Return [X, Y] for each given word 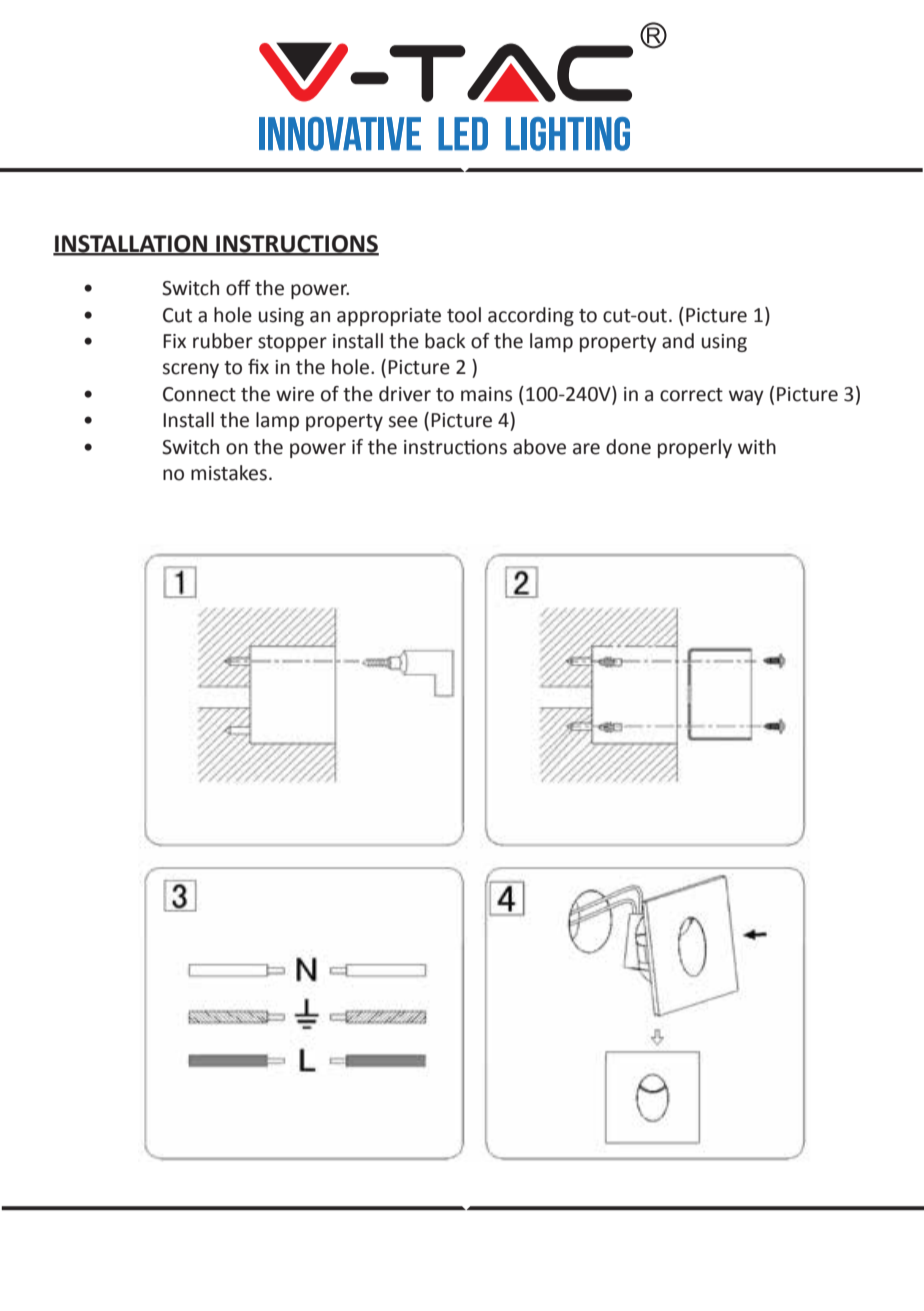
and [678, 341]
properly [695, 448]
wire [295, 394]
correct [691, 395]
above [539, 447]
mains [486, 394]
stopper [292, 343]
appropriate [389, 317]
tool [464, 315]
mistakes [229, 473]
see [403, 422]
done [628, 447]
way [746, 397]
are [586, 449]
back [445, 341]
